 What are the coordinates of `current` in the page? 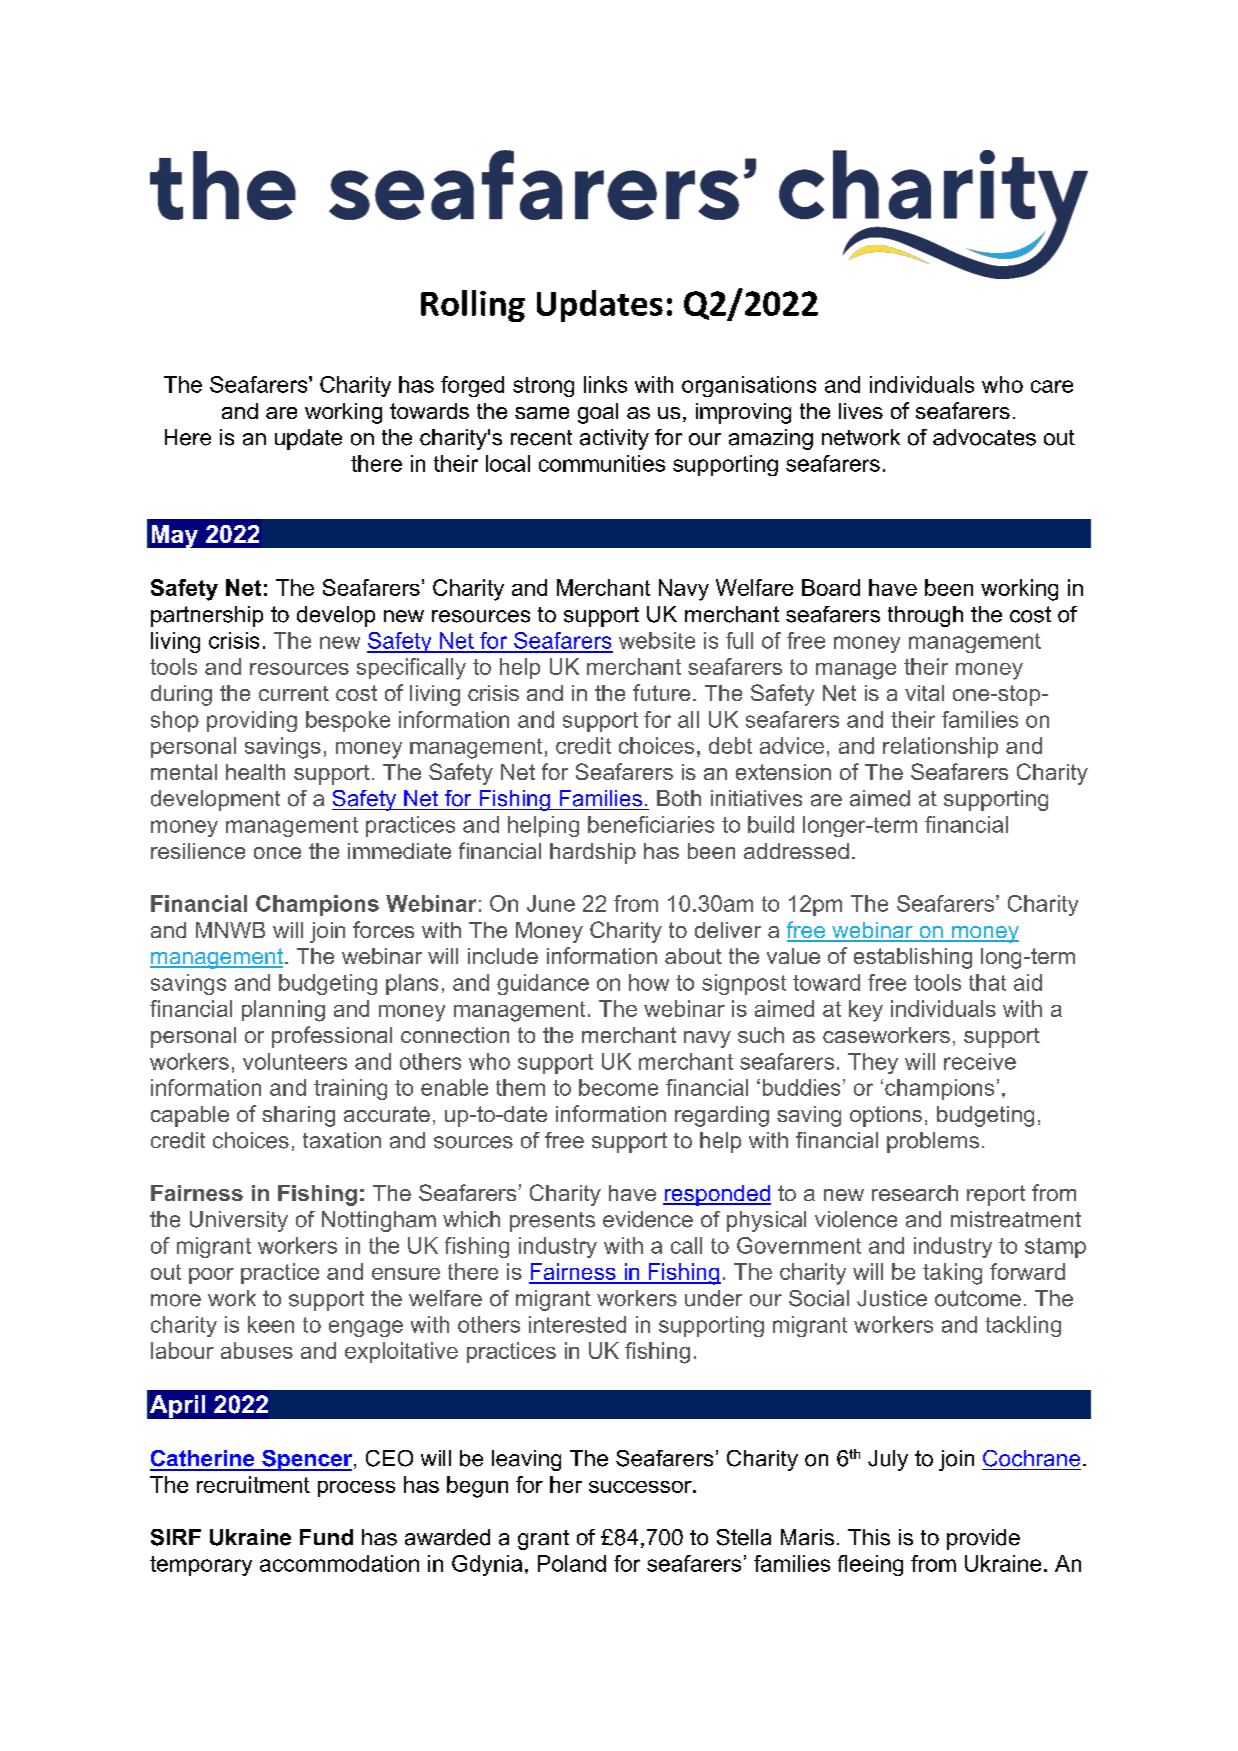 It's located at (294, 693).
